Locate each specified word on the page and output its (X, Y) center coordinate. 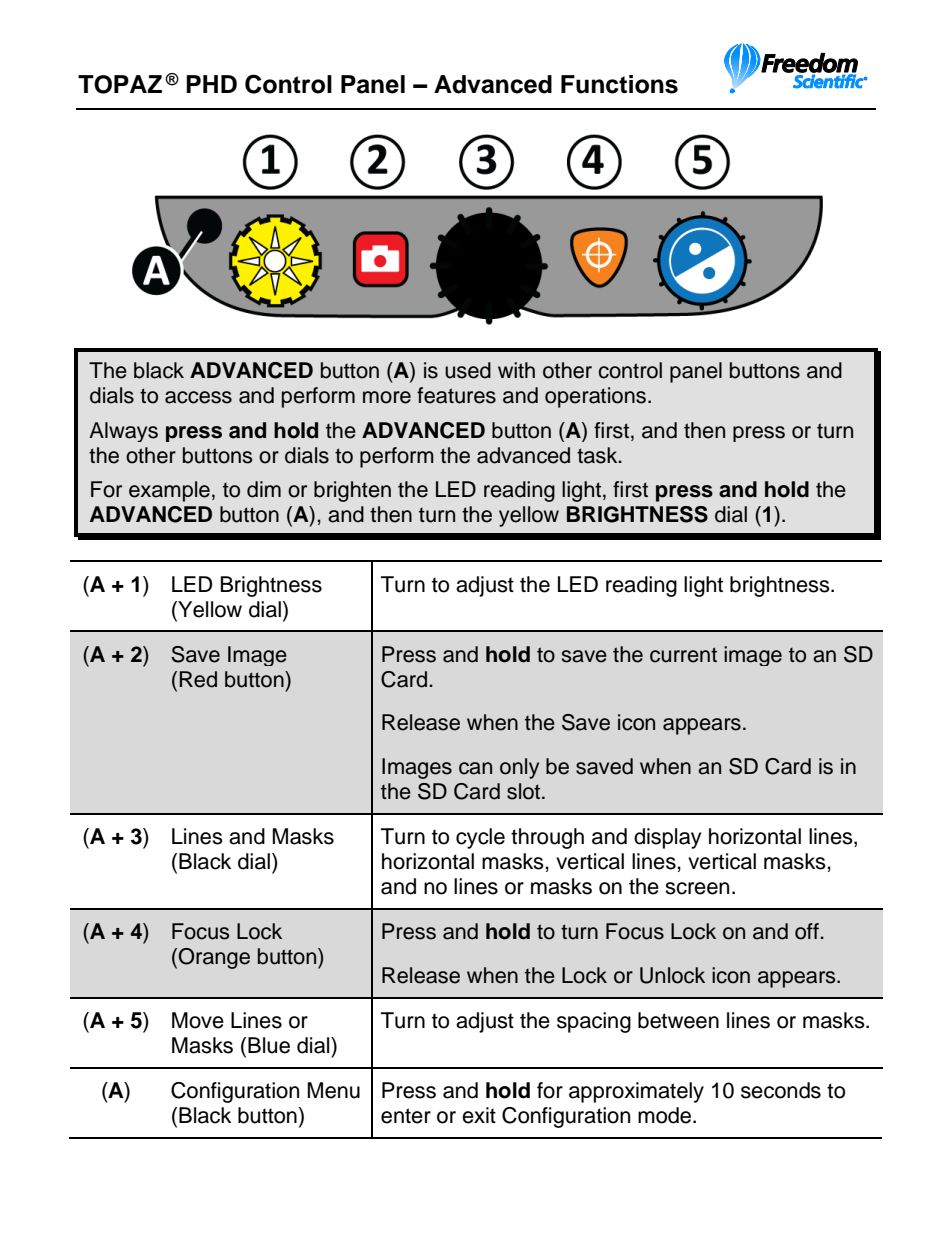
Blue (269, 1045)
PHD (211, 84)
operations (595, 397)
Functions (619, 84)
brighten (352, 491)
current (683, 655)
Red (198, 679)
